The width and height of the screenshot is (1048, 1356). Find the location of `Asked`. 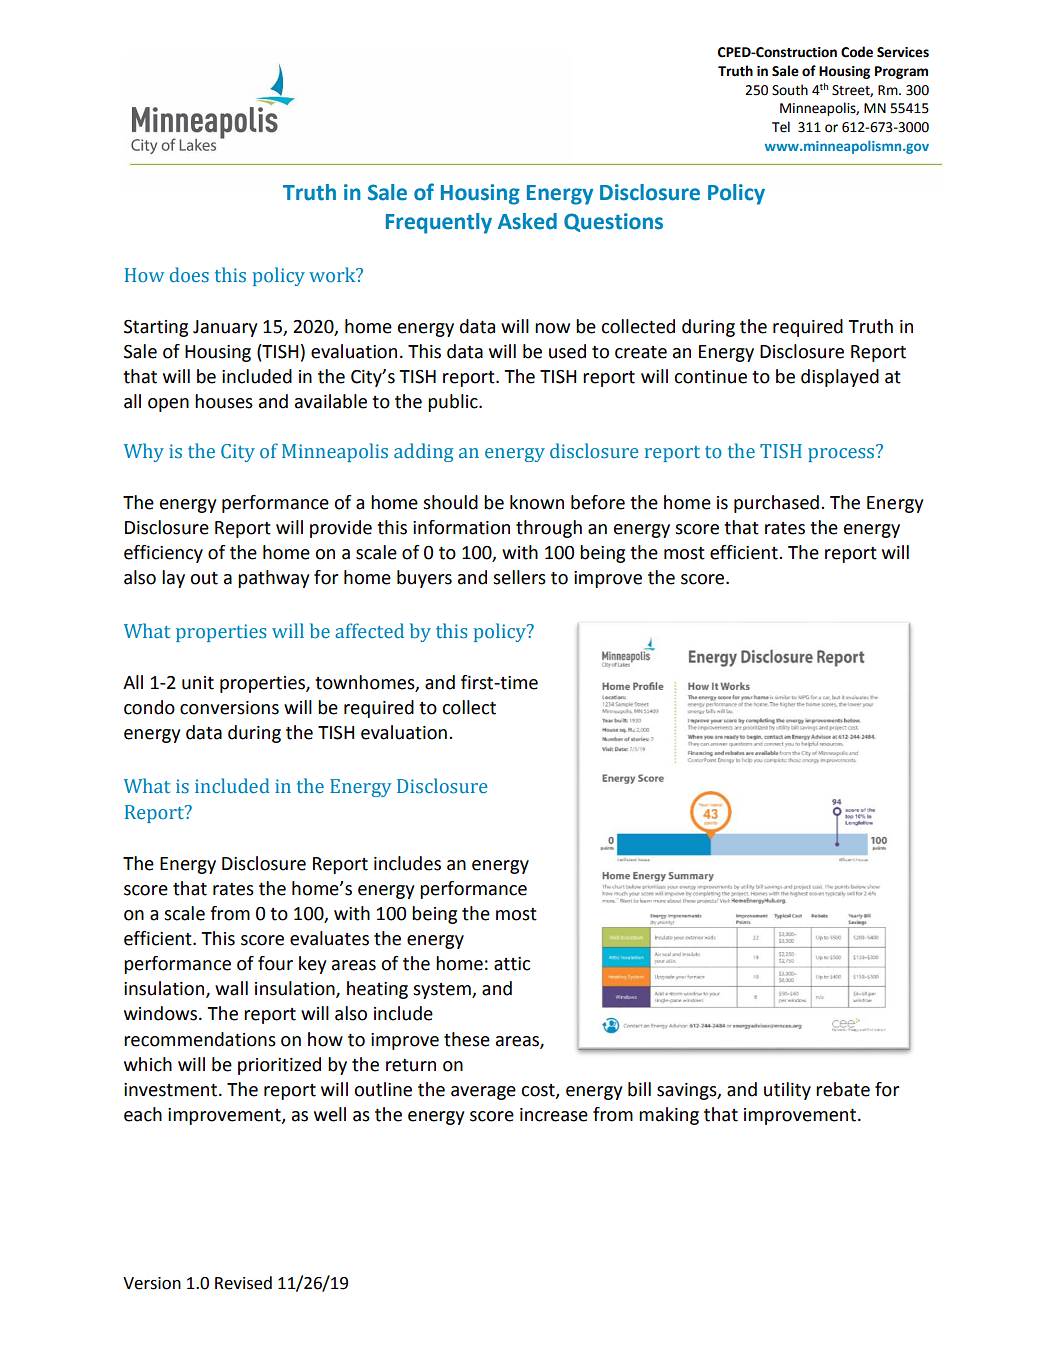

Asked is located at coordinates (527, 221).
